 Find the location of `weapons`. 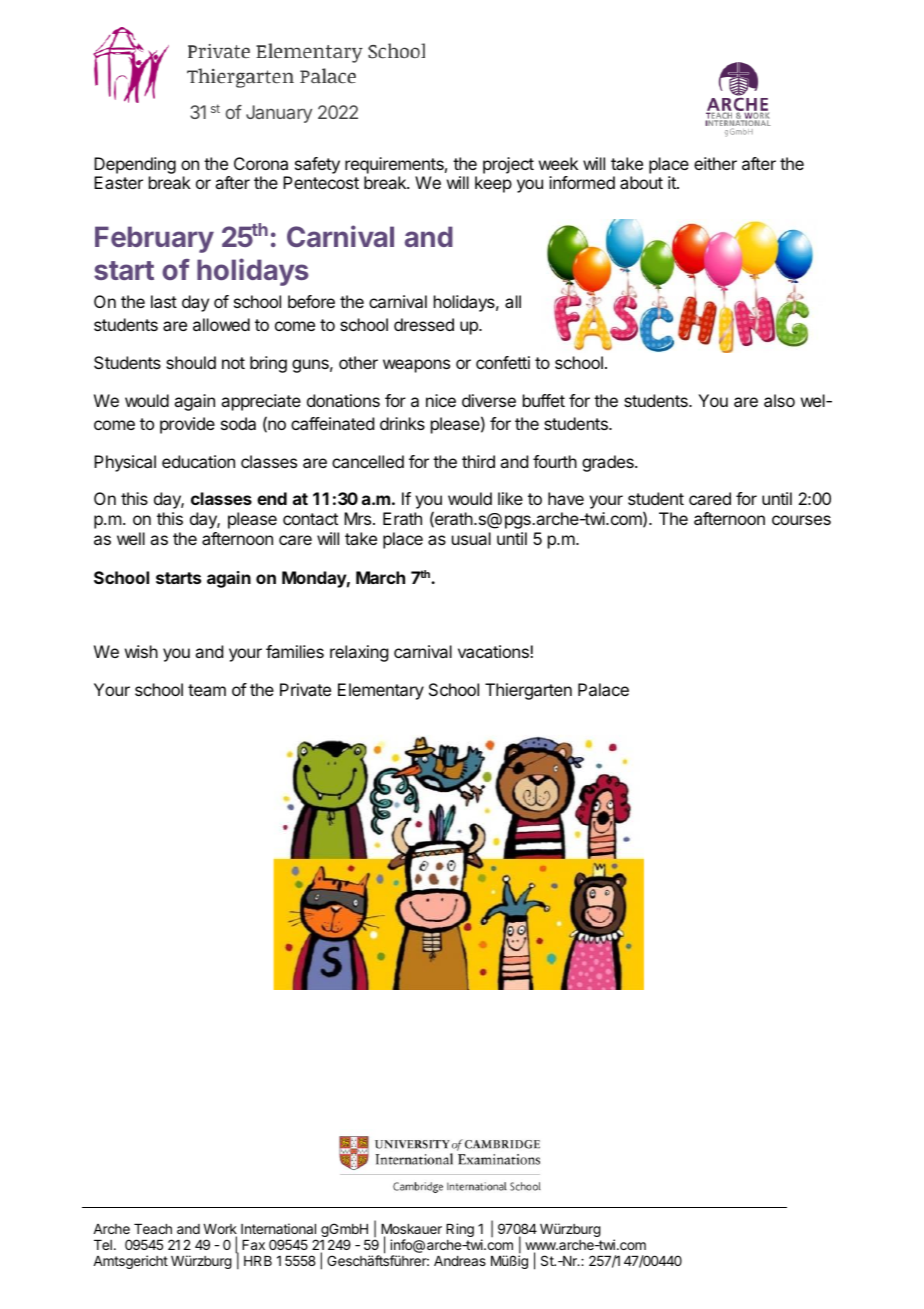

weapons is located at coordinates (416, 366).
